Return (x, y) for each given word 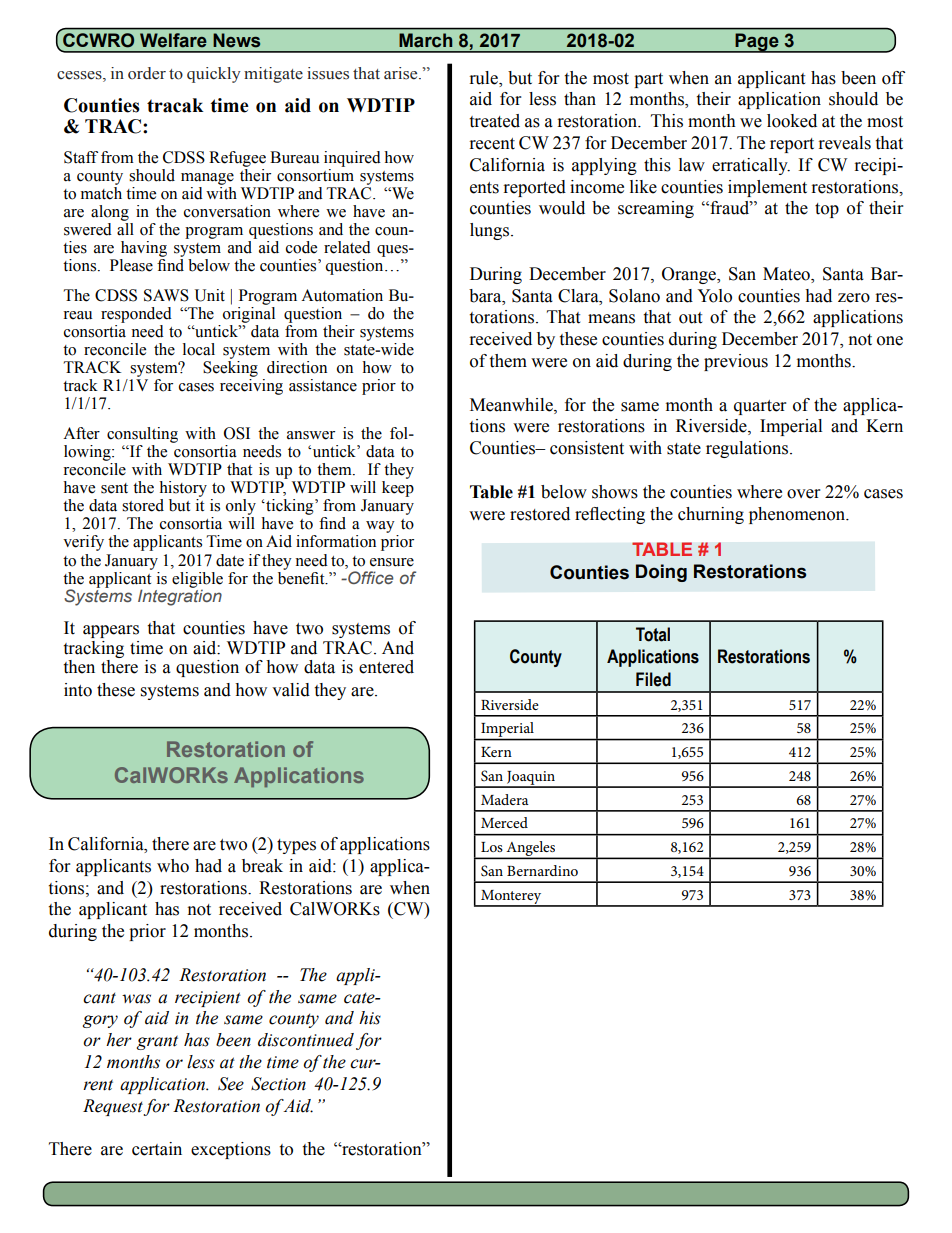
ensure (392, 562)
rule (485, 78)
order (147, 73)
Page (757, 43)
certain (157, 1149)
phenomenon (798, 515)
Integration (180, 596)
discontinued (306, 1040)
